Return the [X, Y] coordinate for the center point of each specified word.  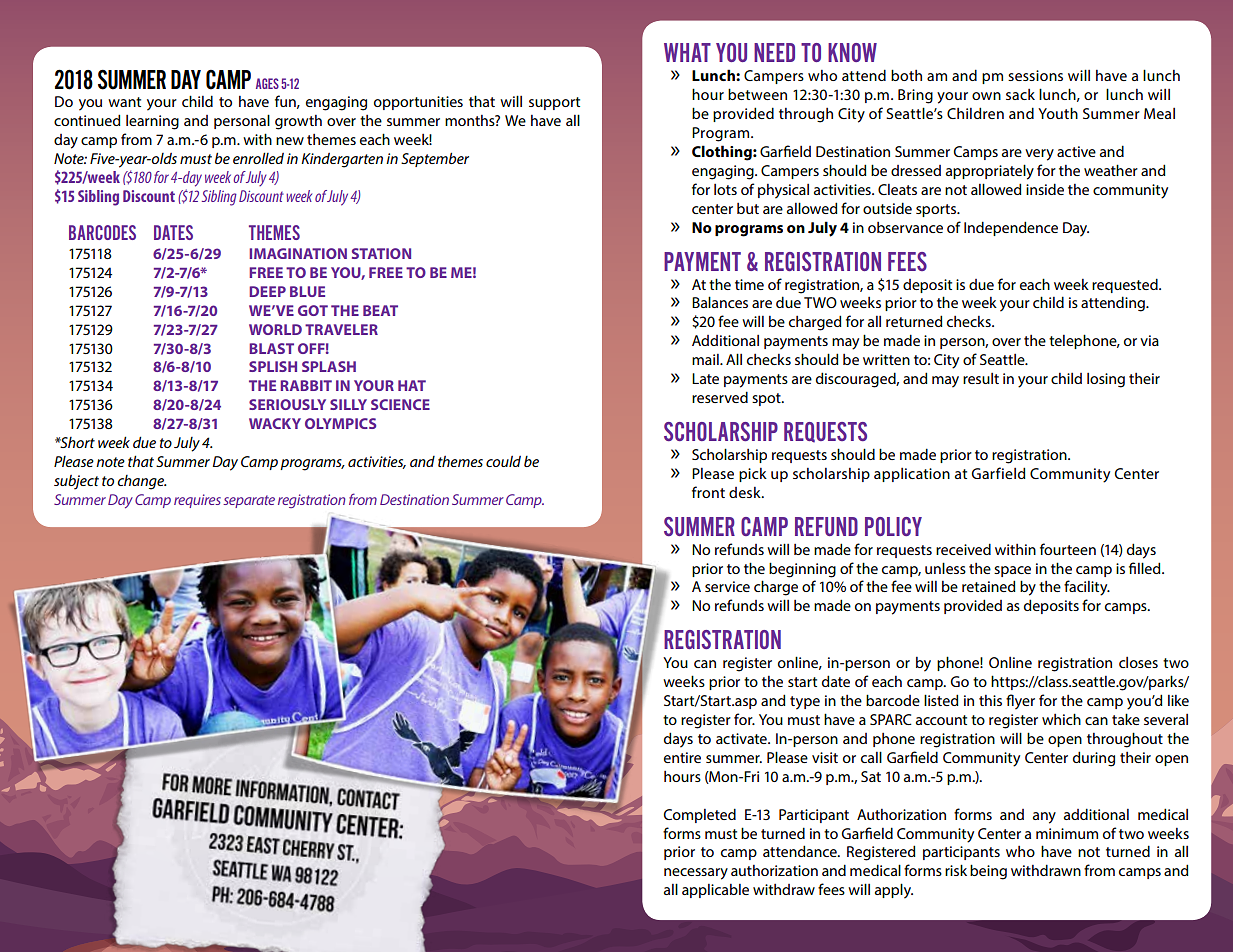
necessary [696, 874]
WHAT [687, 52]
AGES [267, 83]
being [988, 872]
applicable [715, 891]
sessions [1035, 75]
